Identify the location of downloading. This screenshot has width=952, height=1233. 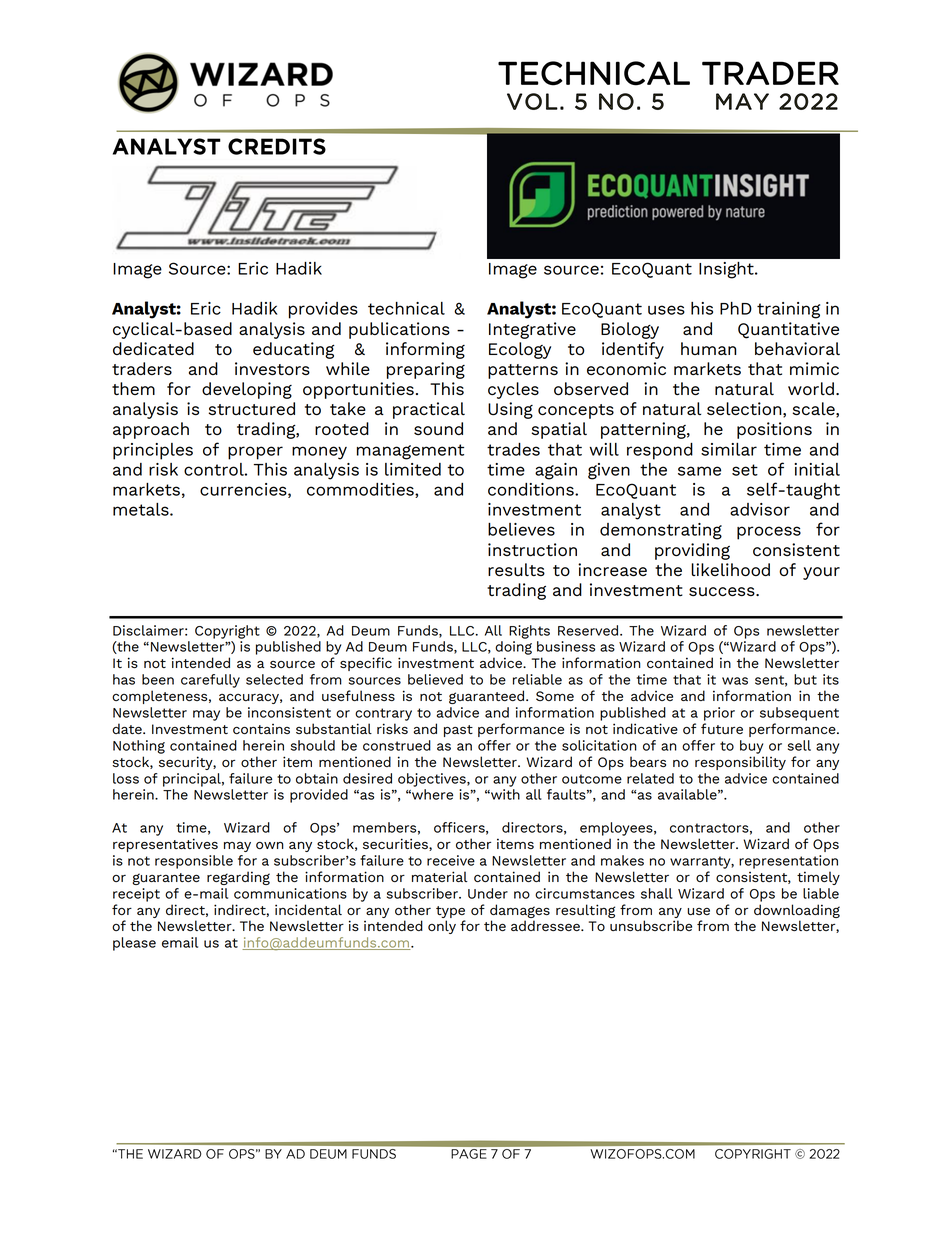
(797, 911).
